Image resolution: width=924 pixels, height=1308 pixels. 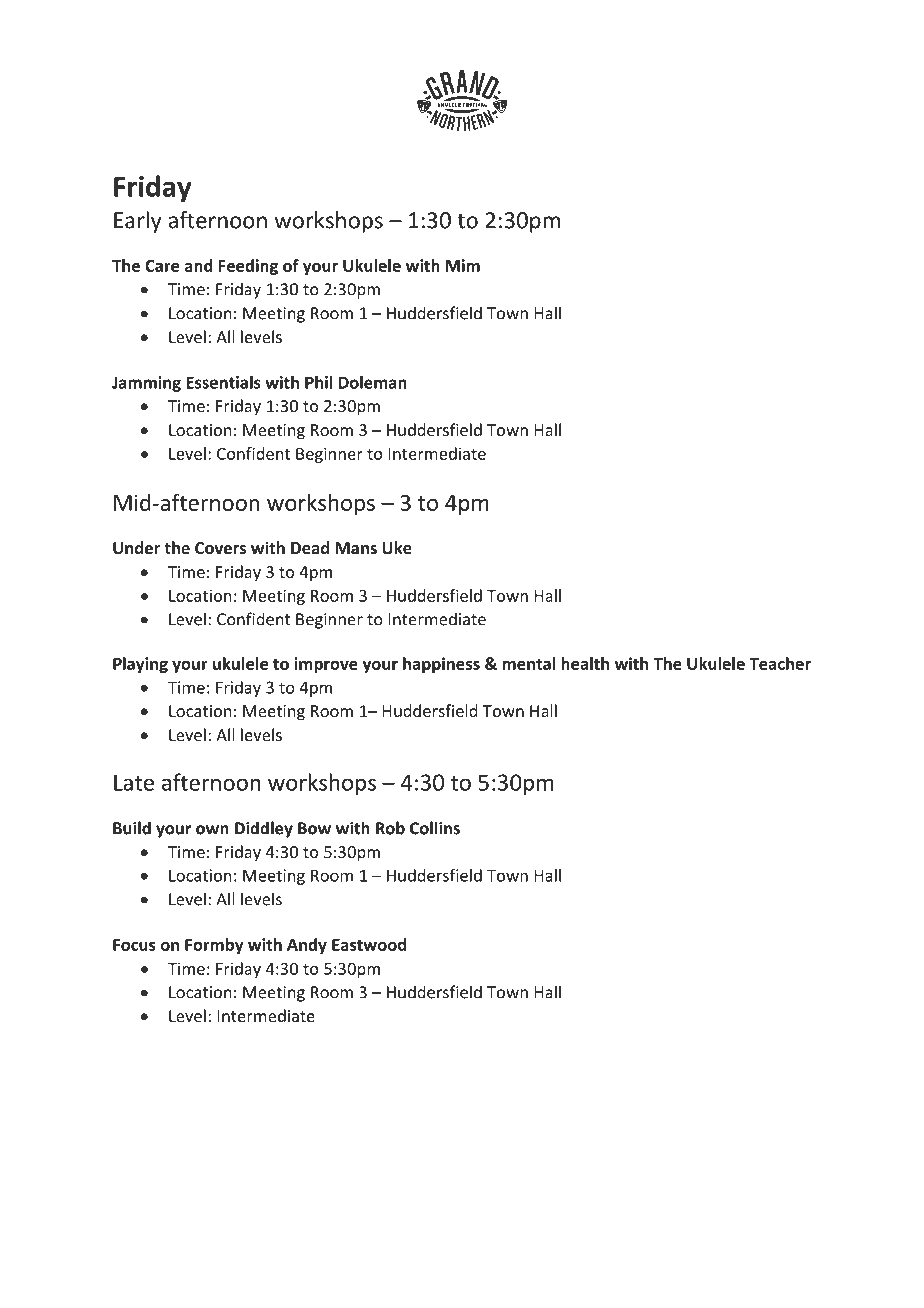 I want to click on happiness, so click(x=441, y=665).
